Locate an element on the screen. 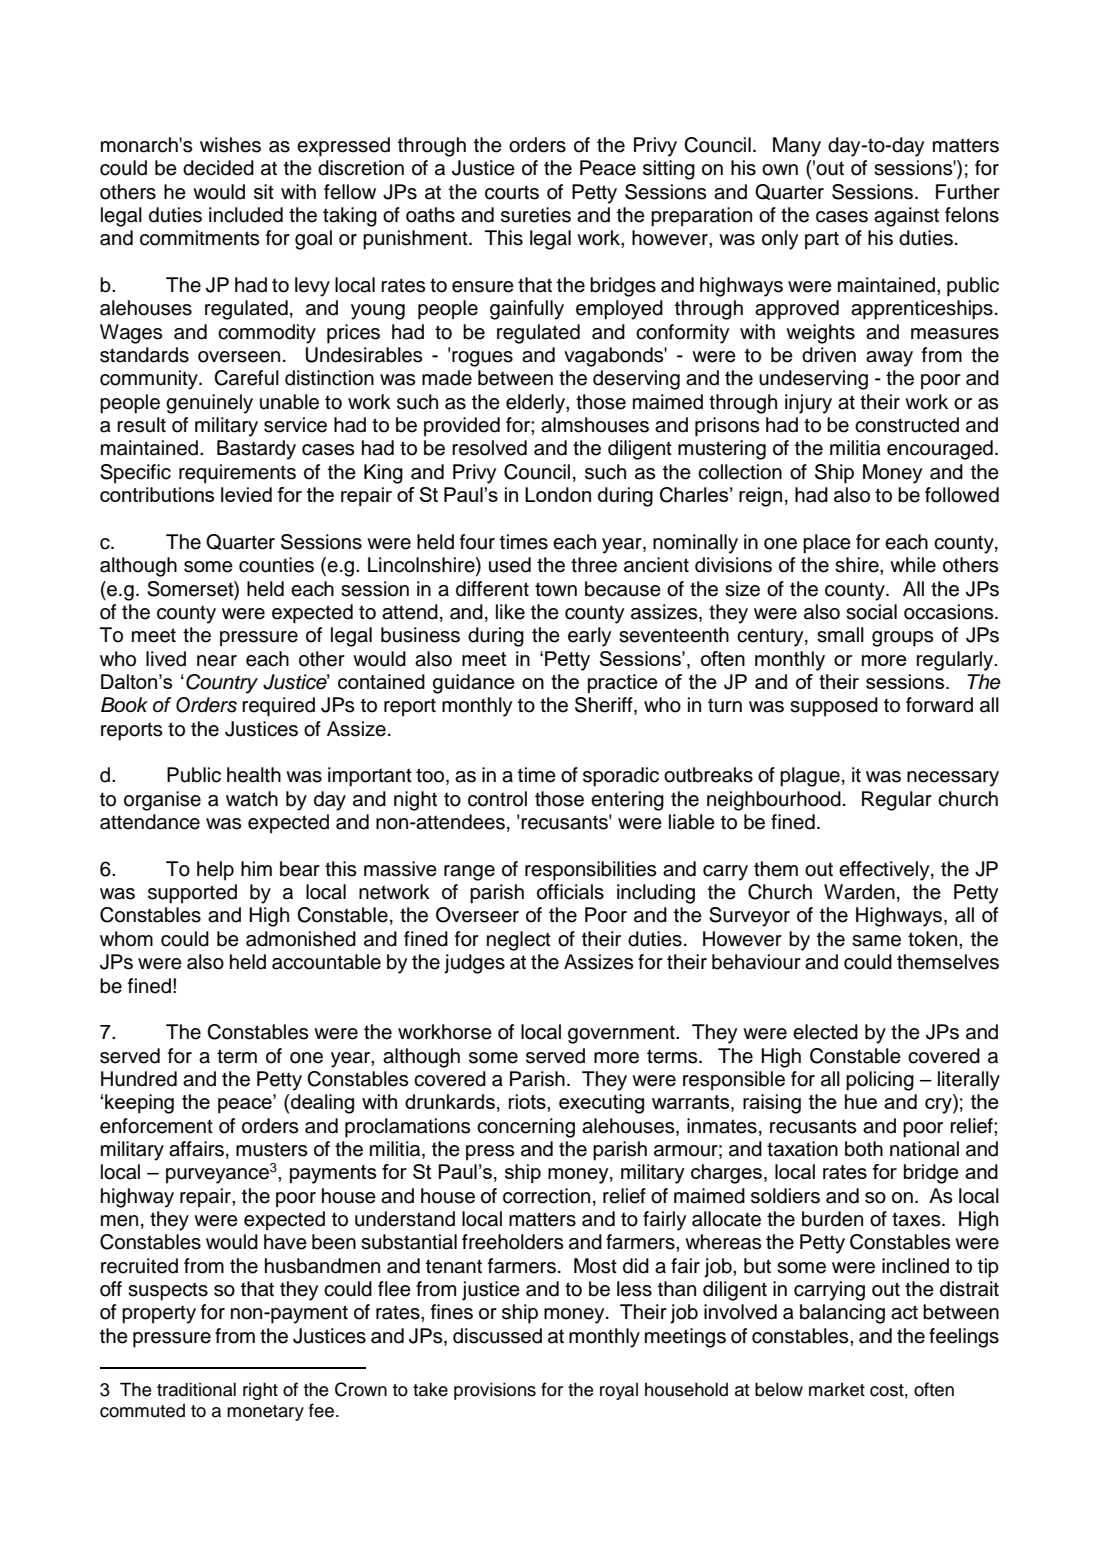  while is located at coordinates (913, 565).
